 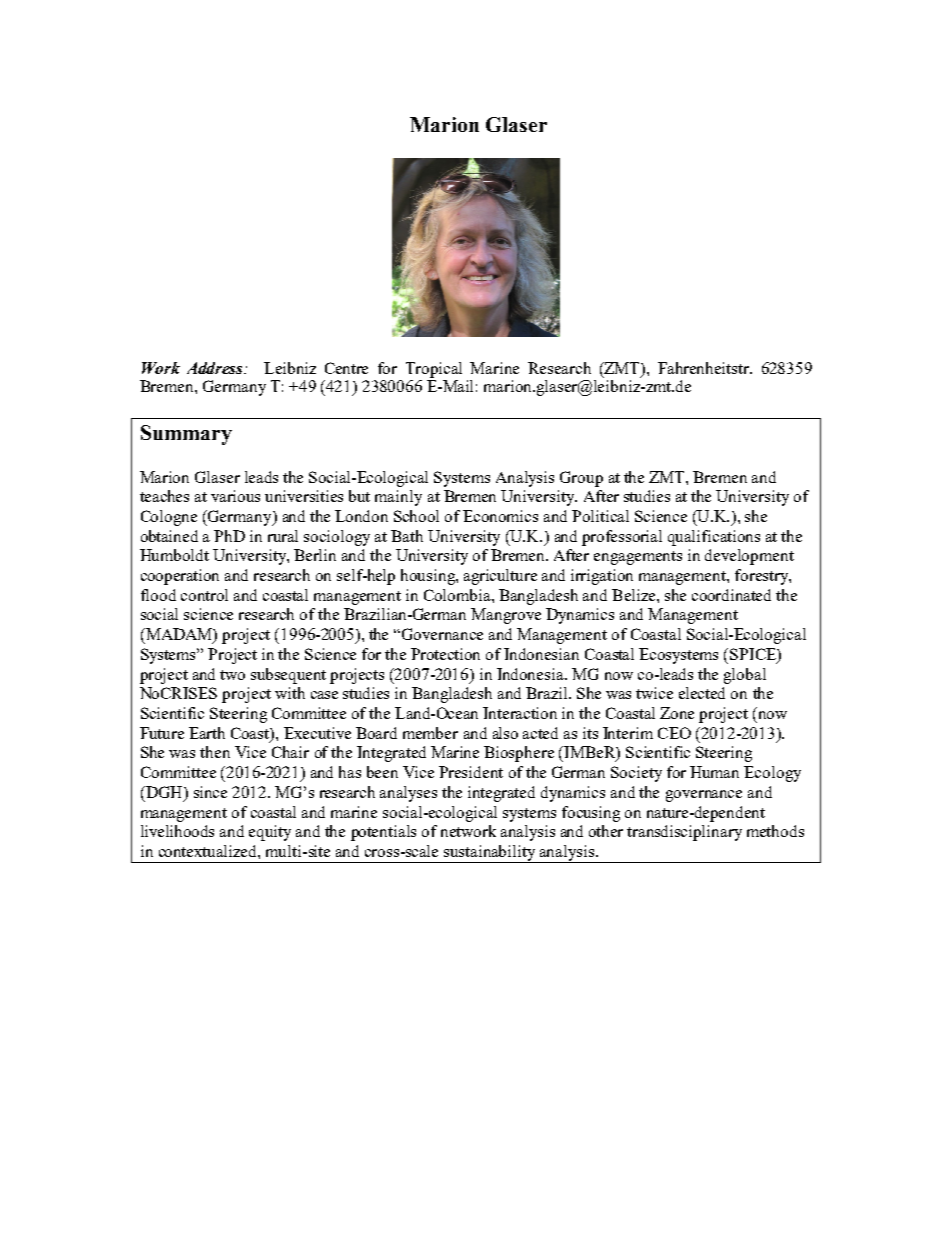 I want to click on Interaction, so click(x=520, y=713).
